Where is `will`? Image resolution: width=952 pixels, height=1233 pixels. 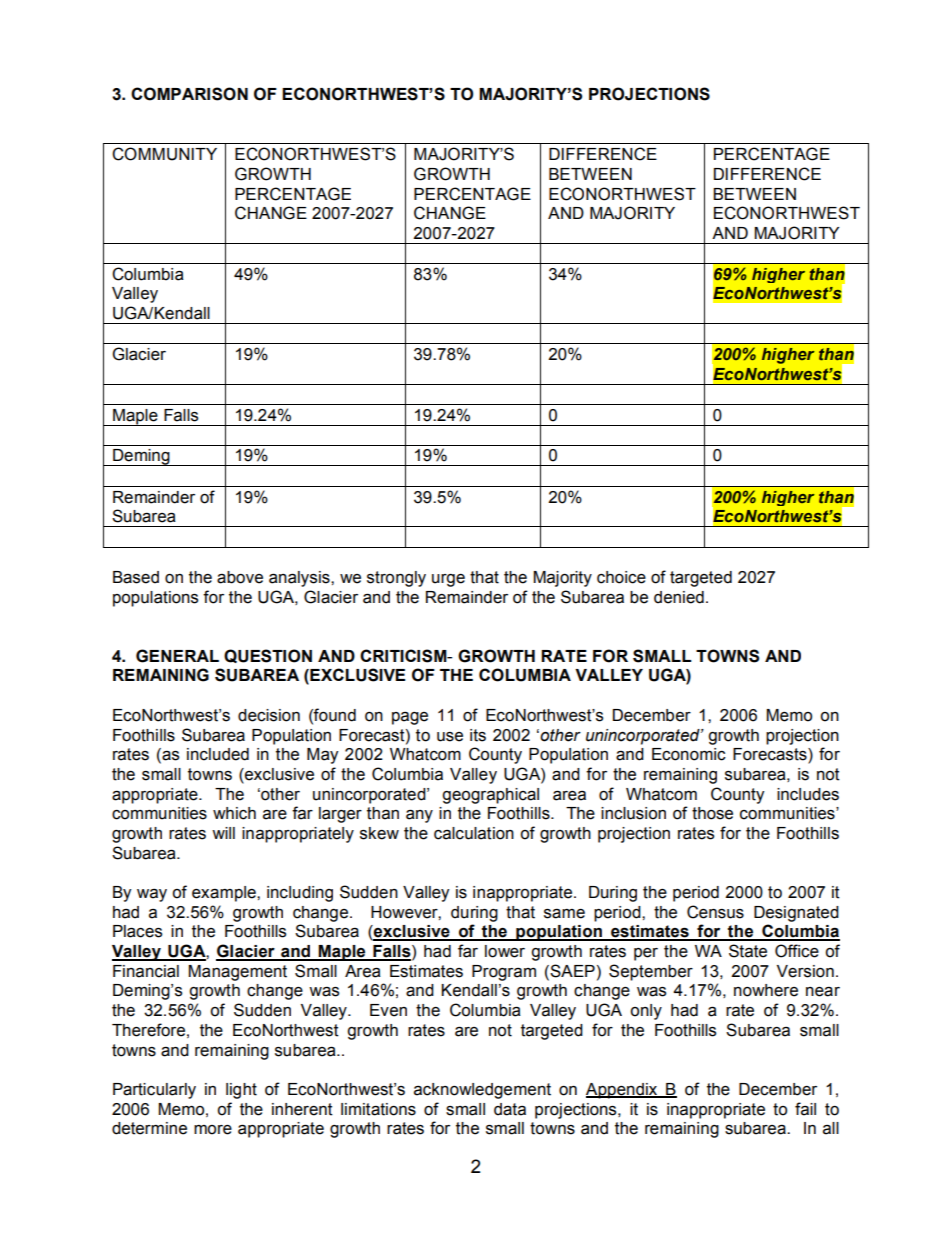
will is located at coordinates (223, 833).
